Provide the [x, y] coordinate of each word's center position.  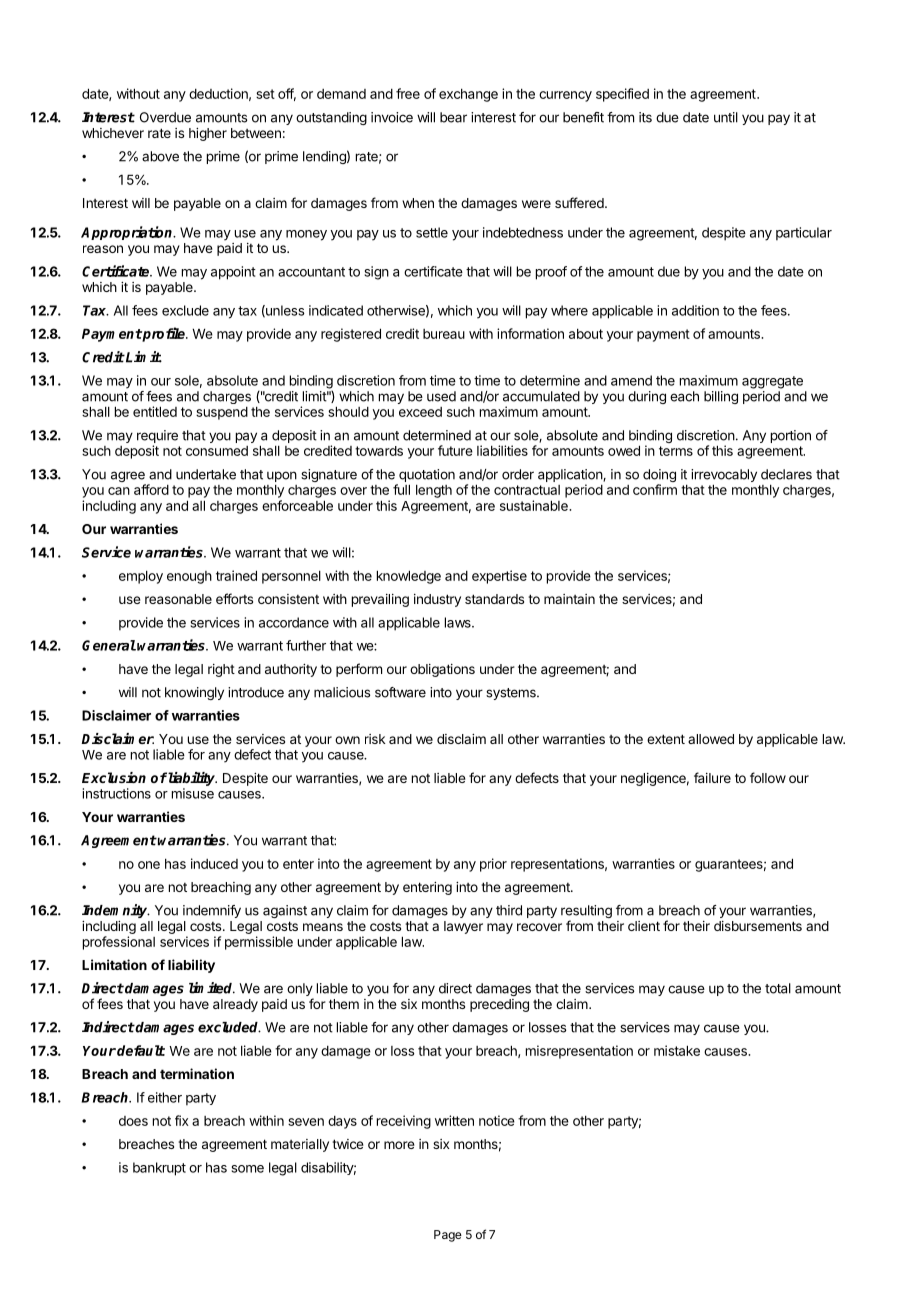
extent [666, 739]
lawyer [463, 927]
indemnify [212, 911]
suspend [222, 413]
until [726, 117]
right [221, 670]
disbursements [758, 926]
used [441, 396]
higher [208, 134]
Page [448, 1236]
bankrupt [159, 1169]
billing [721, 397]
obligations [442, 670]
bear [453, 117]
